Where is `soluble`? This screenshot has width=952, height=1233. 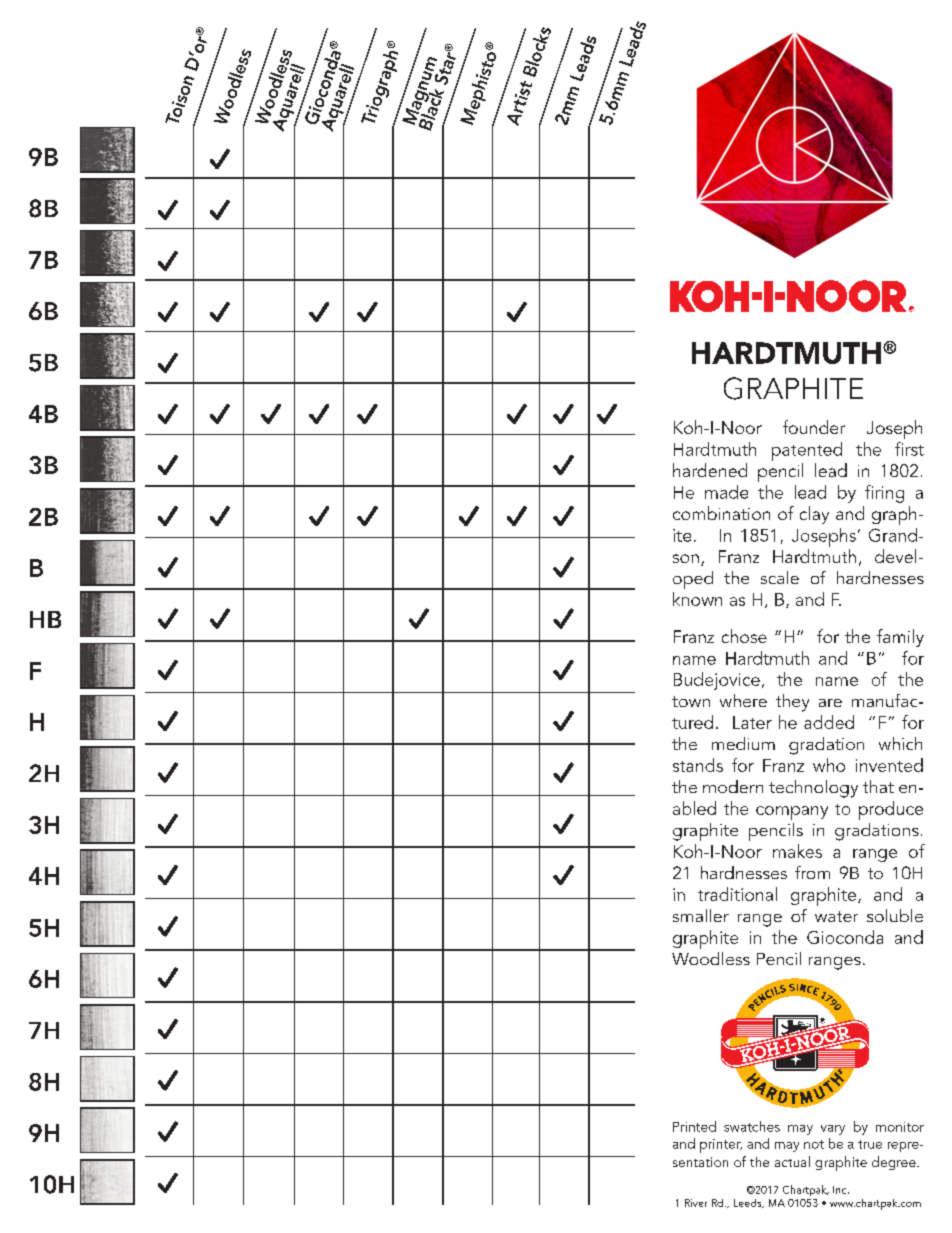 soluble is located at coordinates (895, 915).
